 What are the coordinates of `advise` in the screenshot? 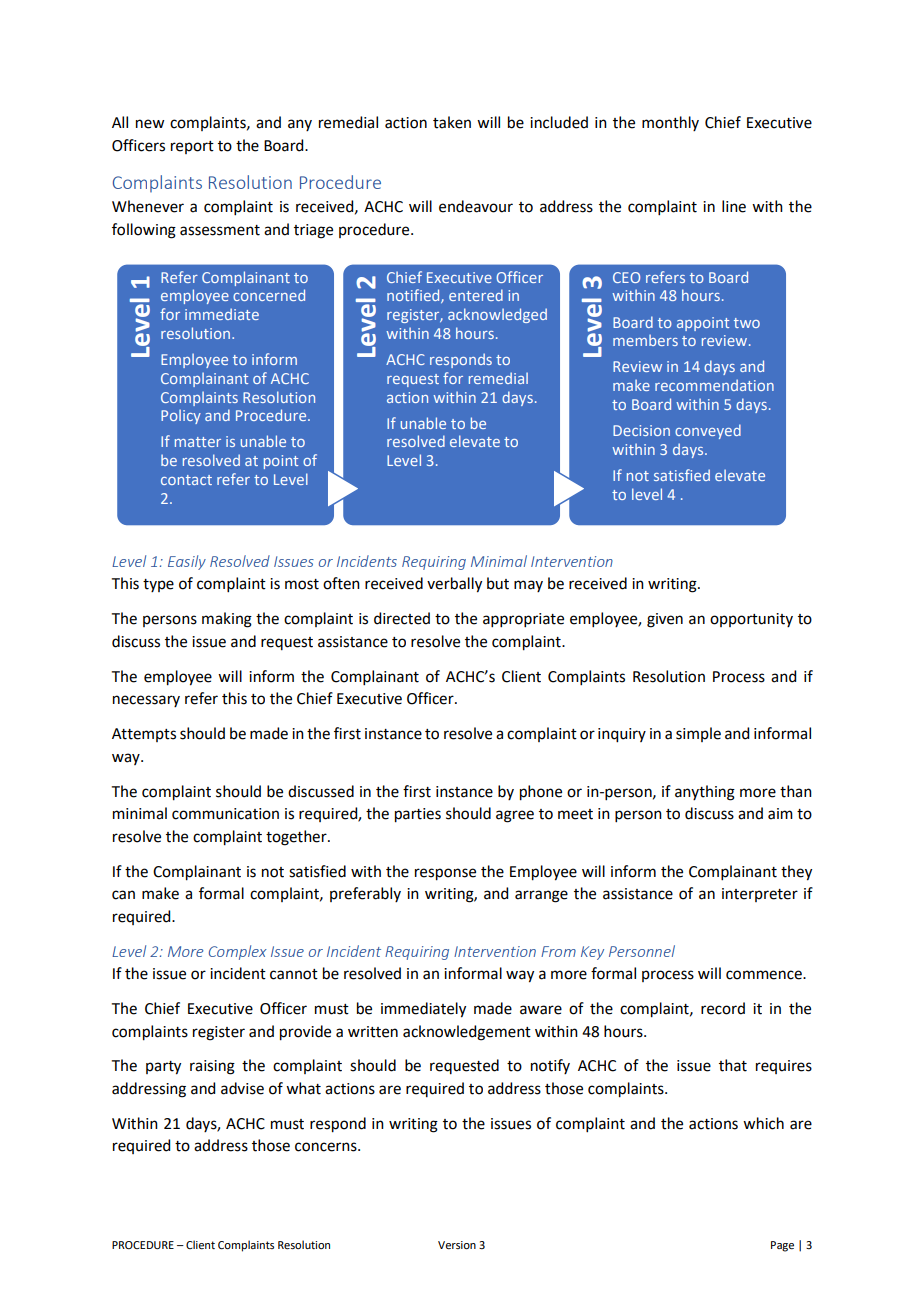 It's located at (242, 1088).
